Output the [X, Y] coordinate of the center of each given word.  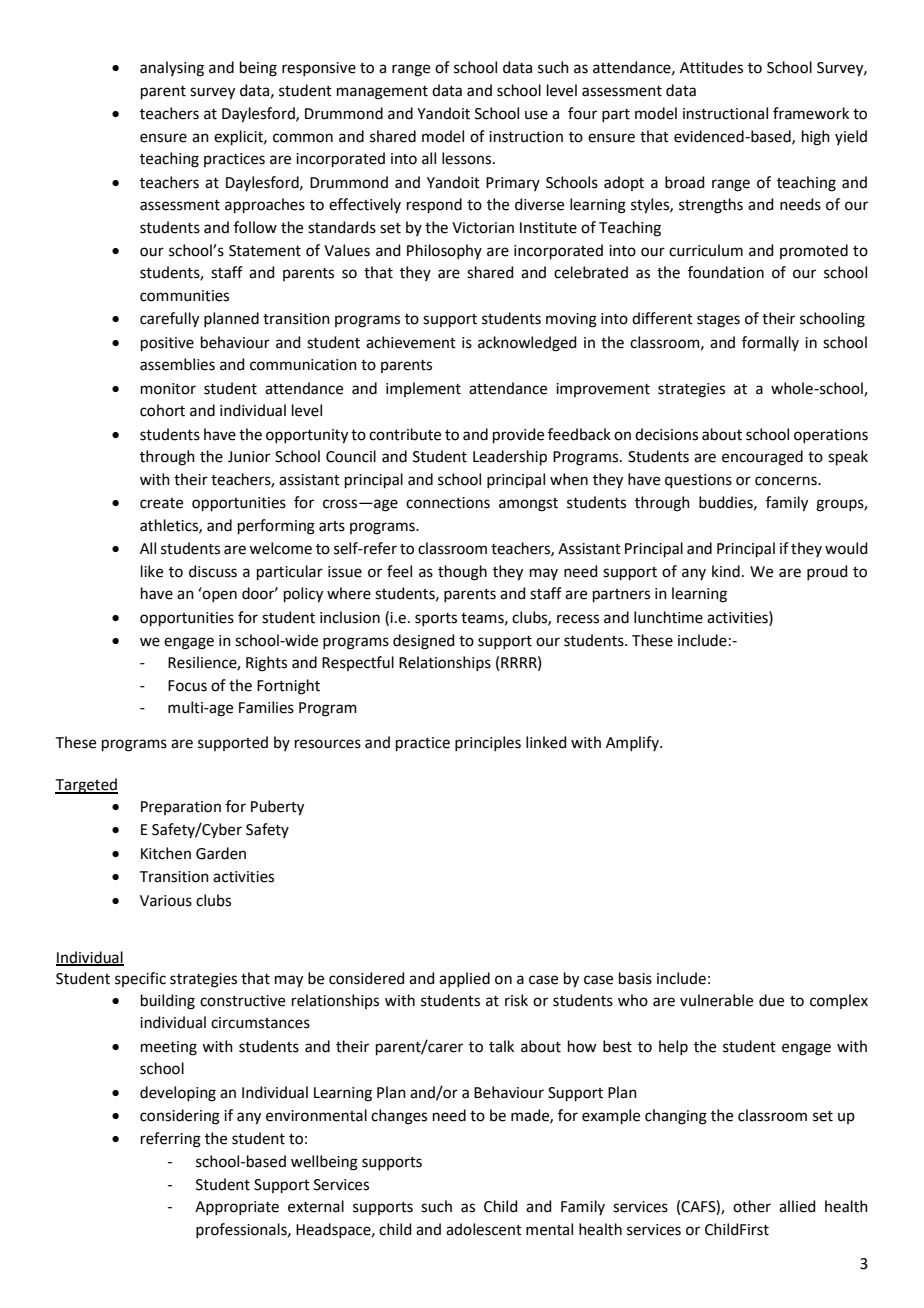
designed [424, 642]
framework [811, 113]
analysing [172, 69]
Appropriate [237, 1208]
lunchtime [668, 617]
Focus [187, 686]
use [536, 115]
